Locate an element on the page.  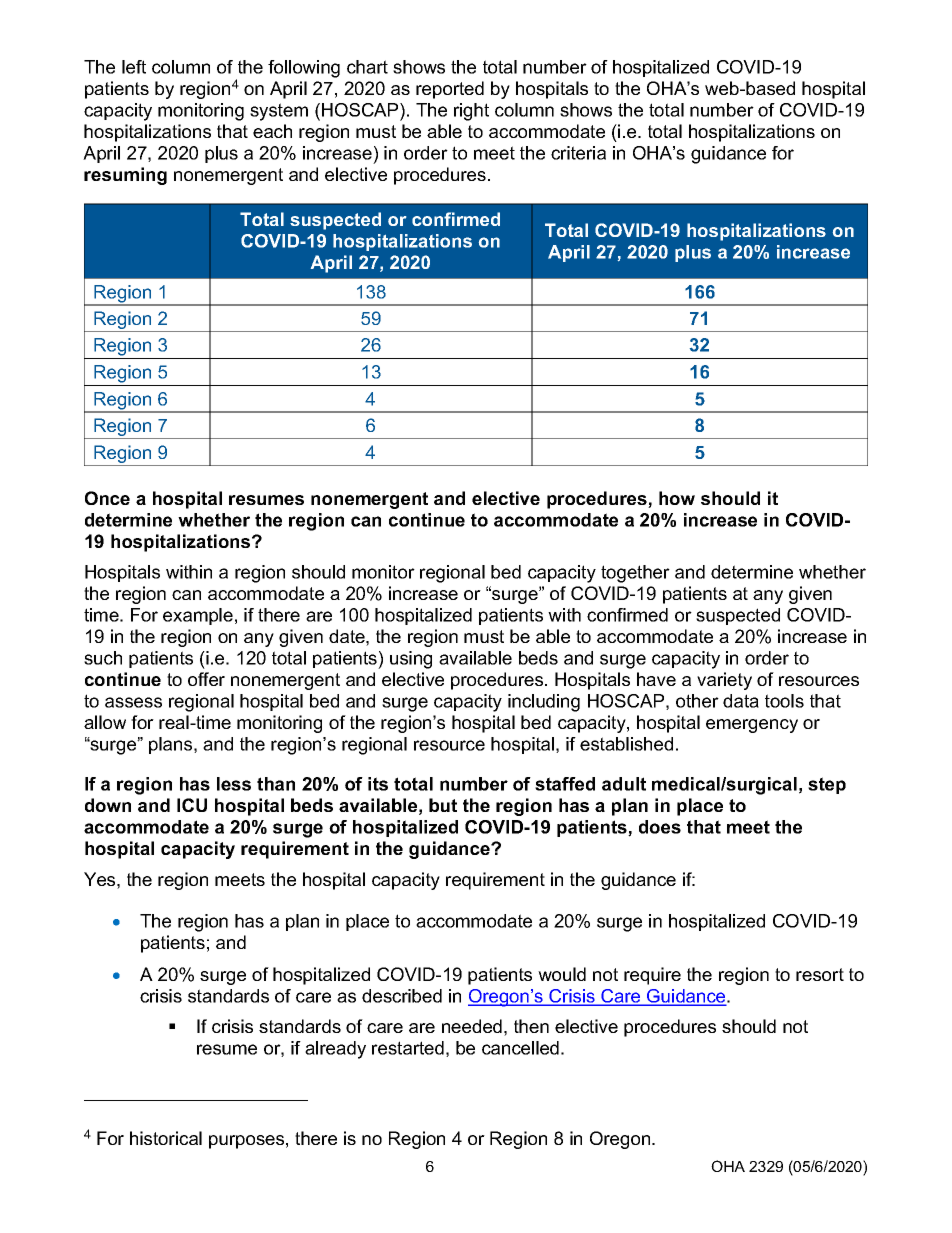
ICU is located at coordinates (192, 805).
